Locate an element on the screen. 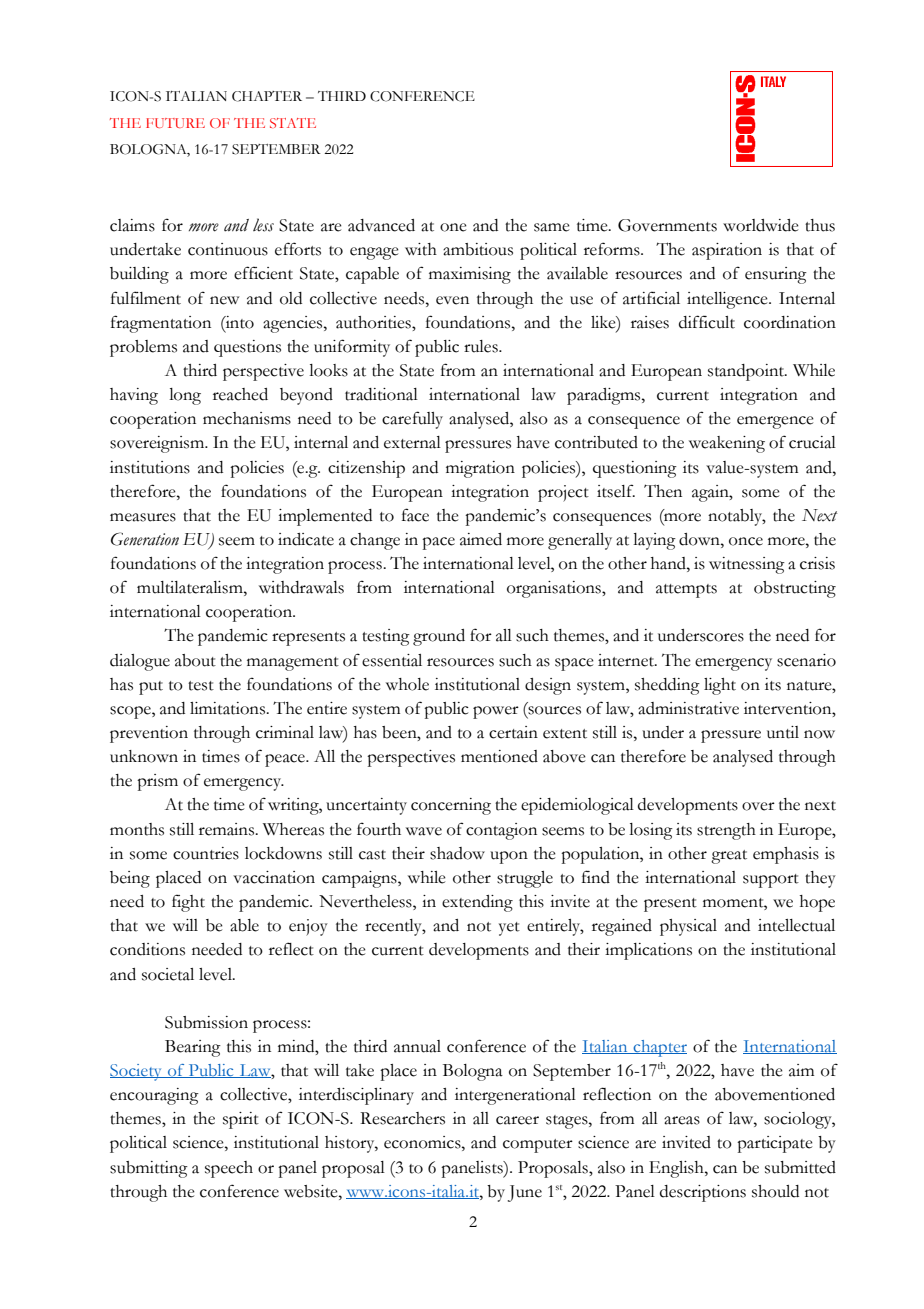 The height and width of the screenshot is (1309, 924). light is located at coordinates (720, 686).
